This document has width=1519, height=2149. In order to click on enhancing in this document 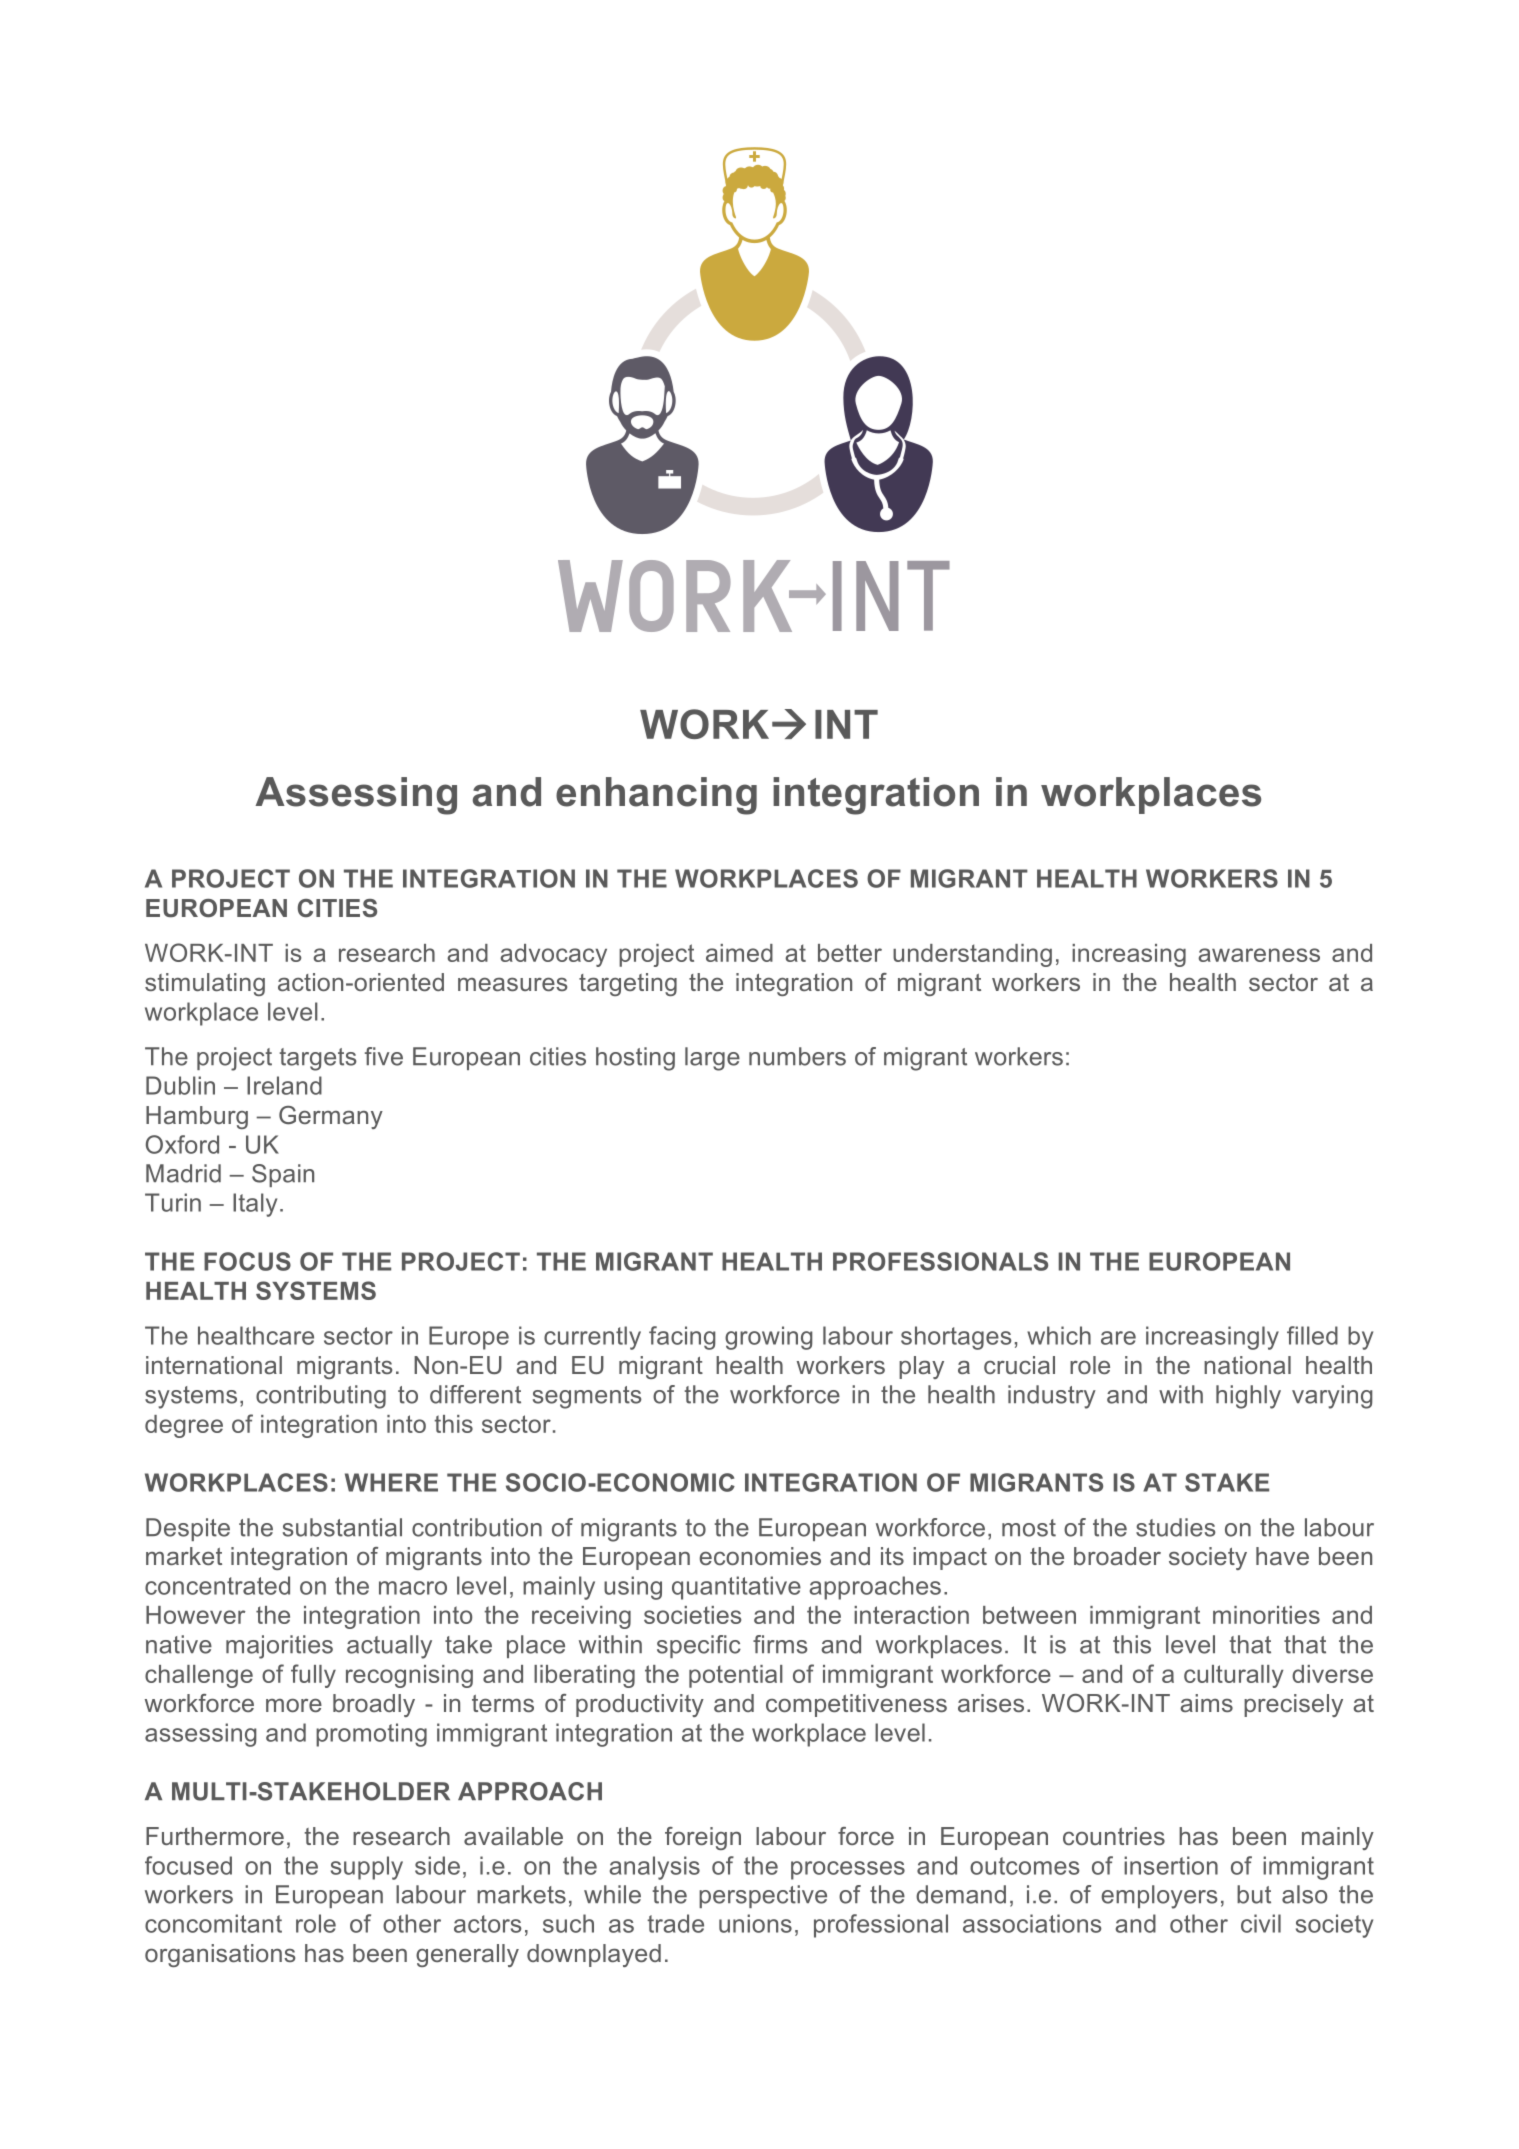, I will do `click(656, 796)`.
